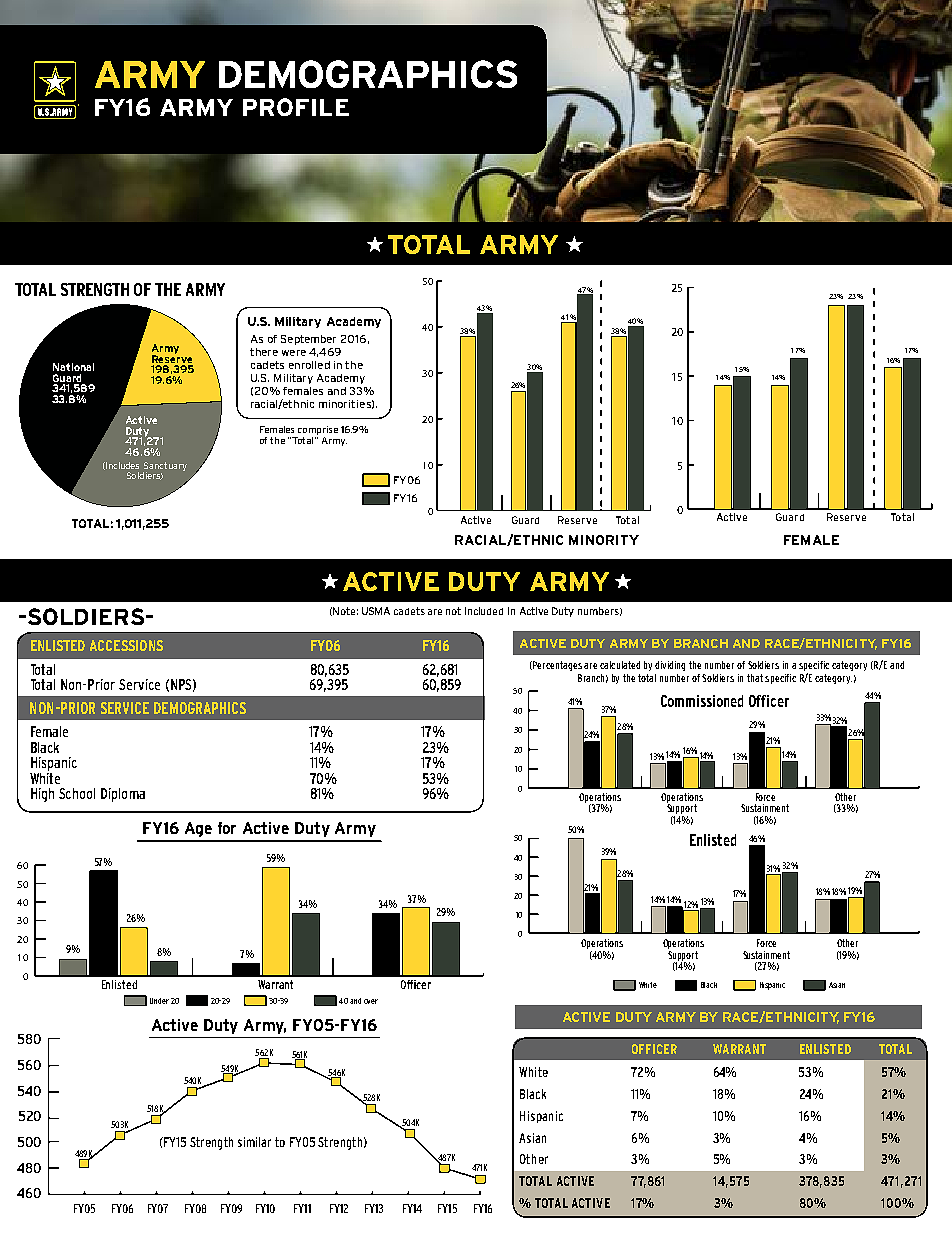  Describe the element at coordinates (308, 340) in the screenshot. I see `September` at that location.
